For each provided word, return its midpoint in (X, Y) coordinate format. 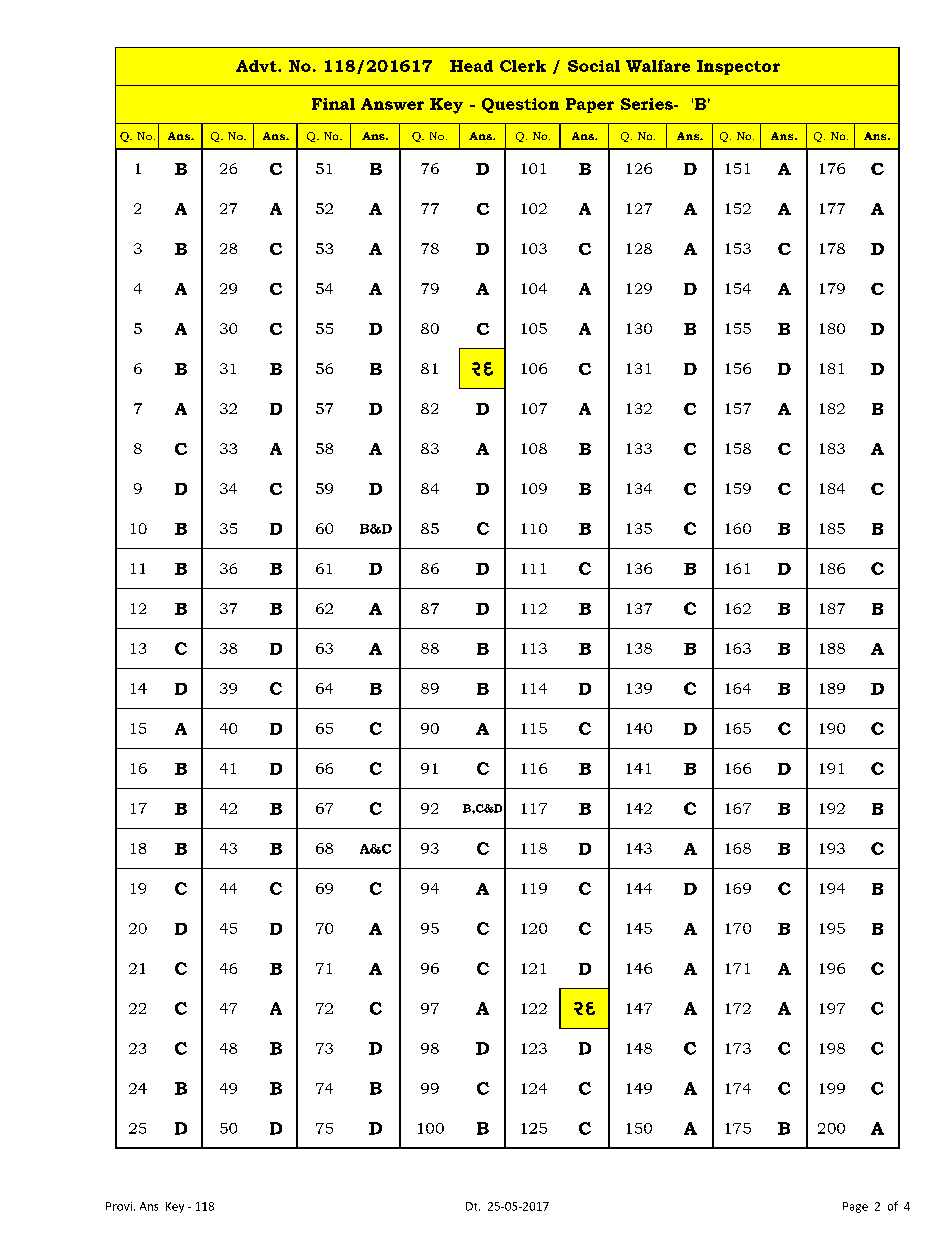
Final (333, 104)
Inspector (738, 67)
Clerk (523, 66)
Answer (392, 104)
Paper (590, 105)
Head (471, 66)
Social (594, 66)
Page (855, 1207)
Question (520, 105)
